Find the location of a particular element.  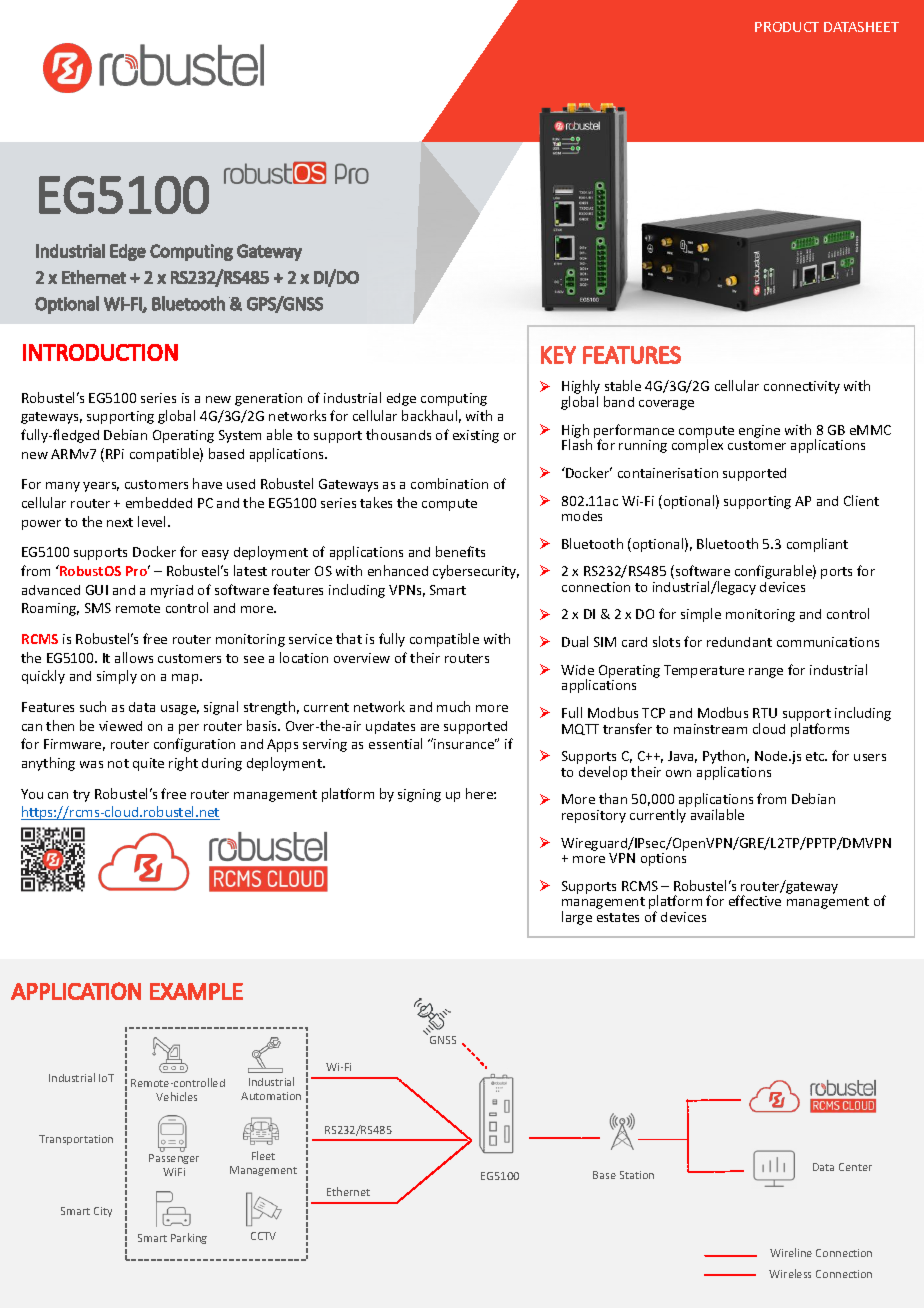

City is located at coordinates (103, 1212).
